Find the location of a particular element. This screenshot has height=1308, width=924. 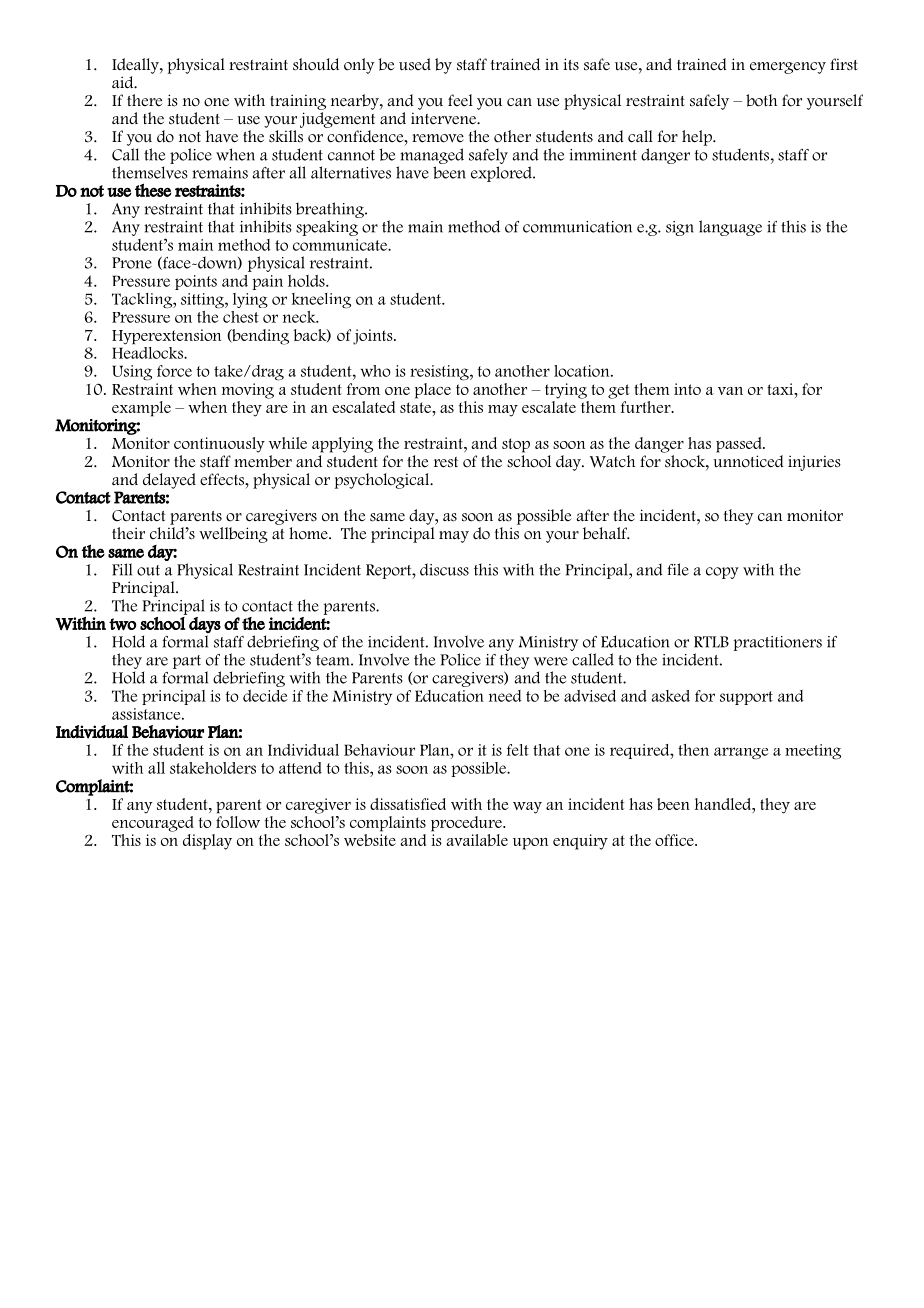

follow is located at coordinates (238, 820).
